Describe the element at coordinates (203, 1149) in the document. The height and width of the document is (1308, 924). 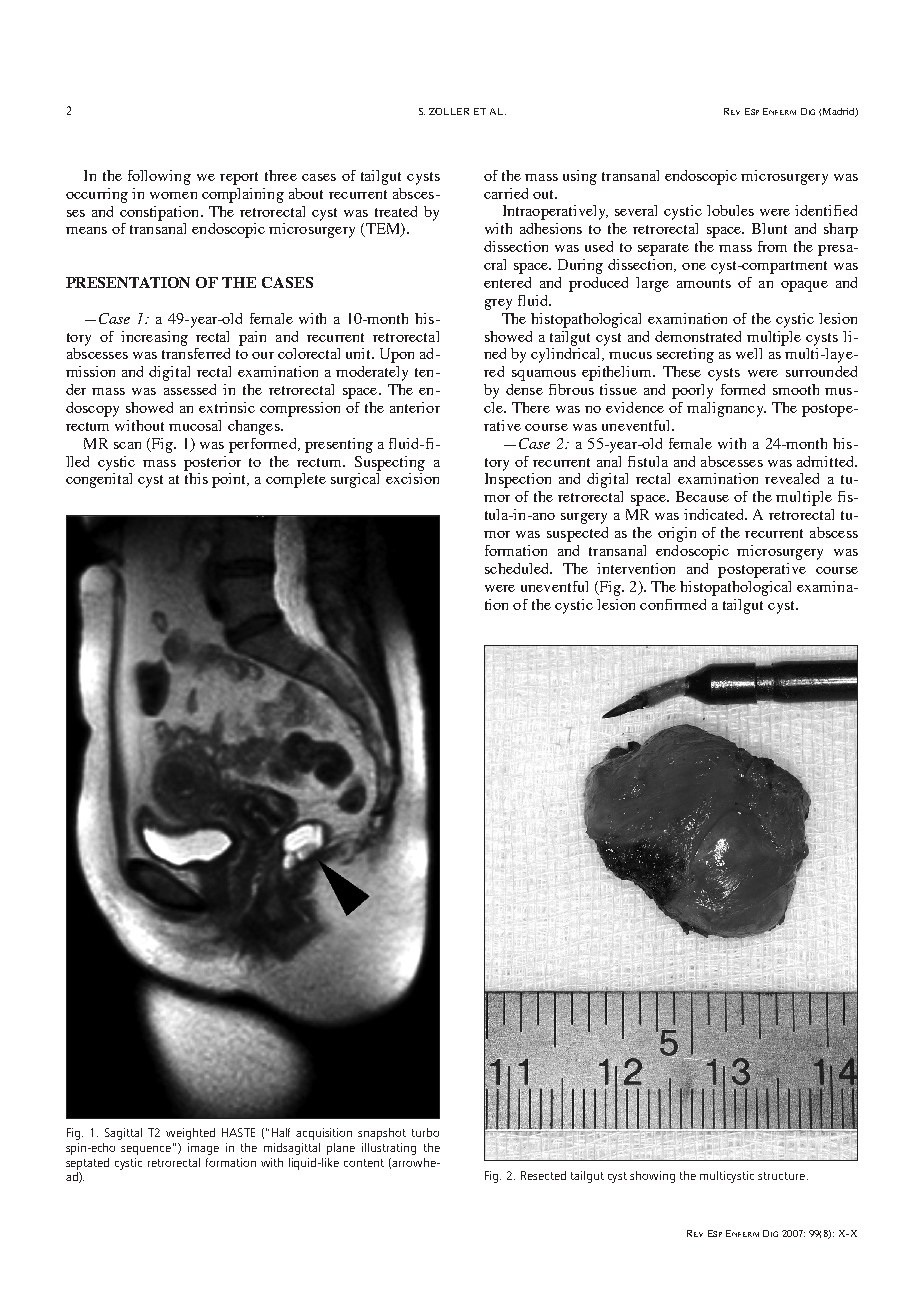
I see `image` at that location.
